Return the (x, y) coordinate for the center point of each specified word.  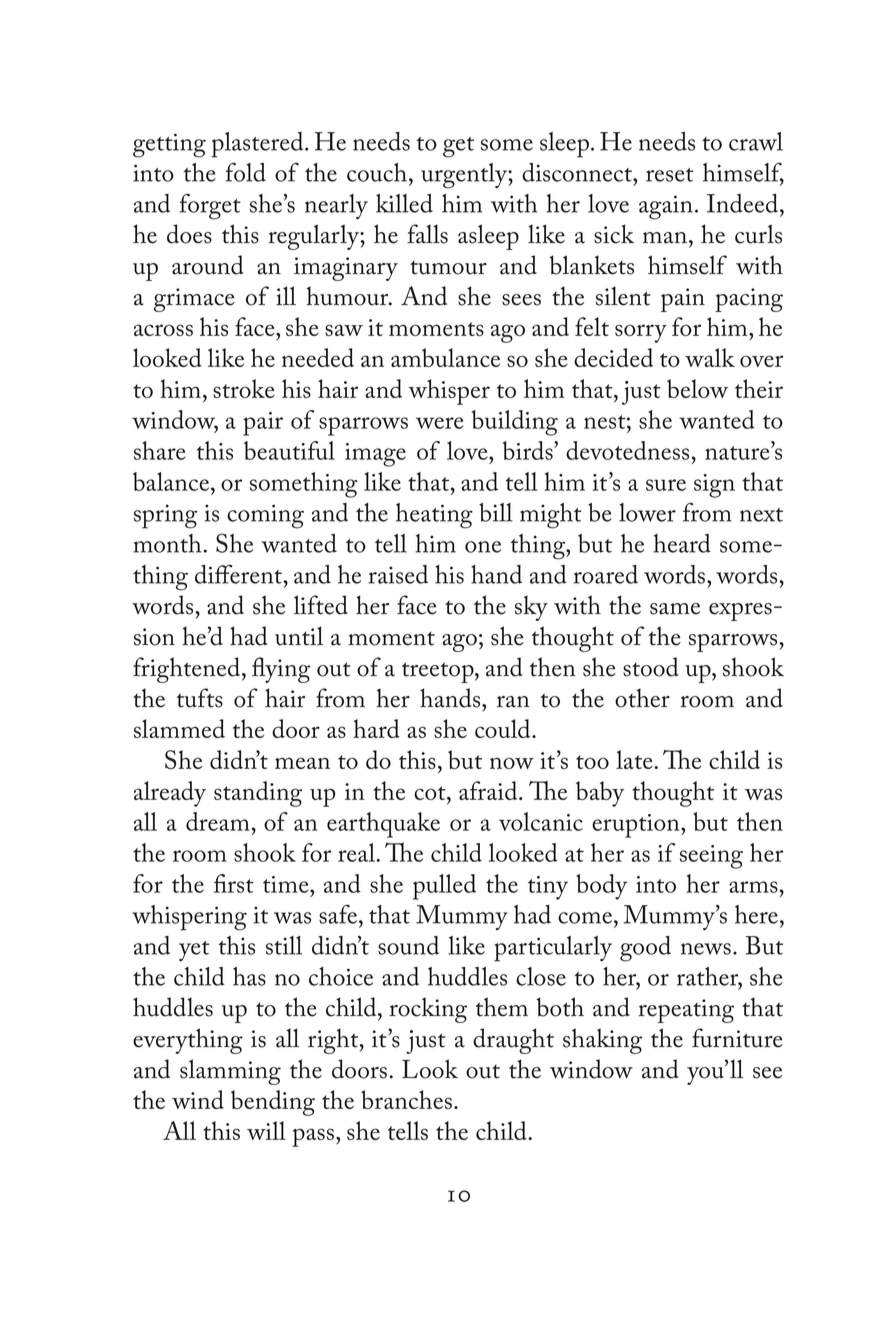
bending (273, 1103)
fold (245, 172)
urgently (465, 176)
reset (670, 175)
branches (406, 1099)
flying (281, 670)
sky (531, 608)
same (675, 609)
